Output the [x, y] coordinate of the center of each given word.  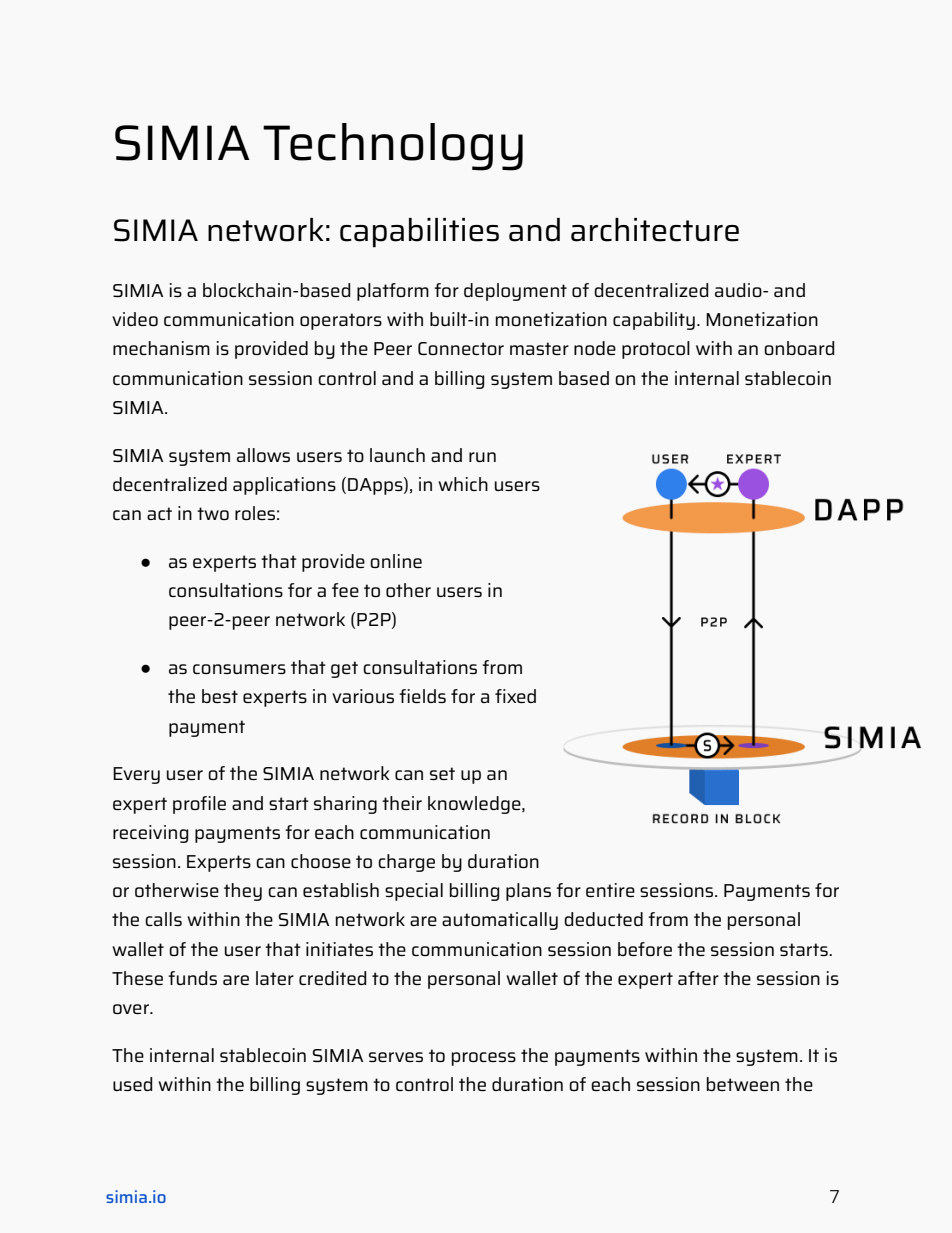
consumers [239, 669]
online [396, 561]
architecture [655, 230]
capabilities [419, 233]
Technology [393, 147]
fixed [515, 696]
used [132, 1084]
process [484, 1059]
